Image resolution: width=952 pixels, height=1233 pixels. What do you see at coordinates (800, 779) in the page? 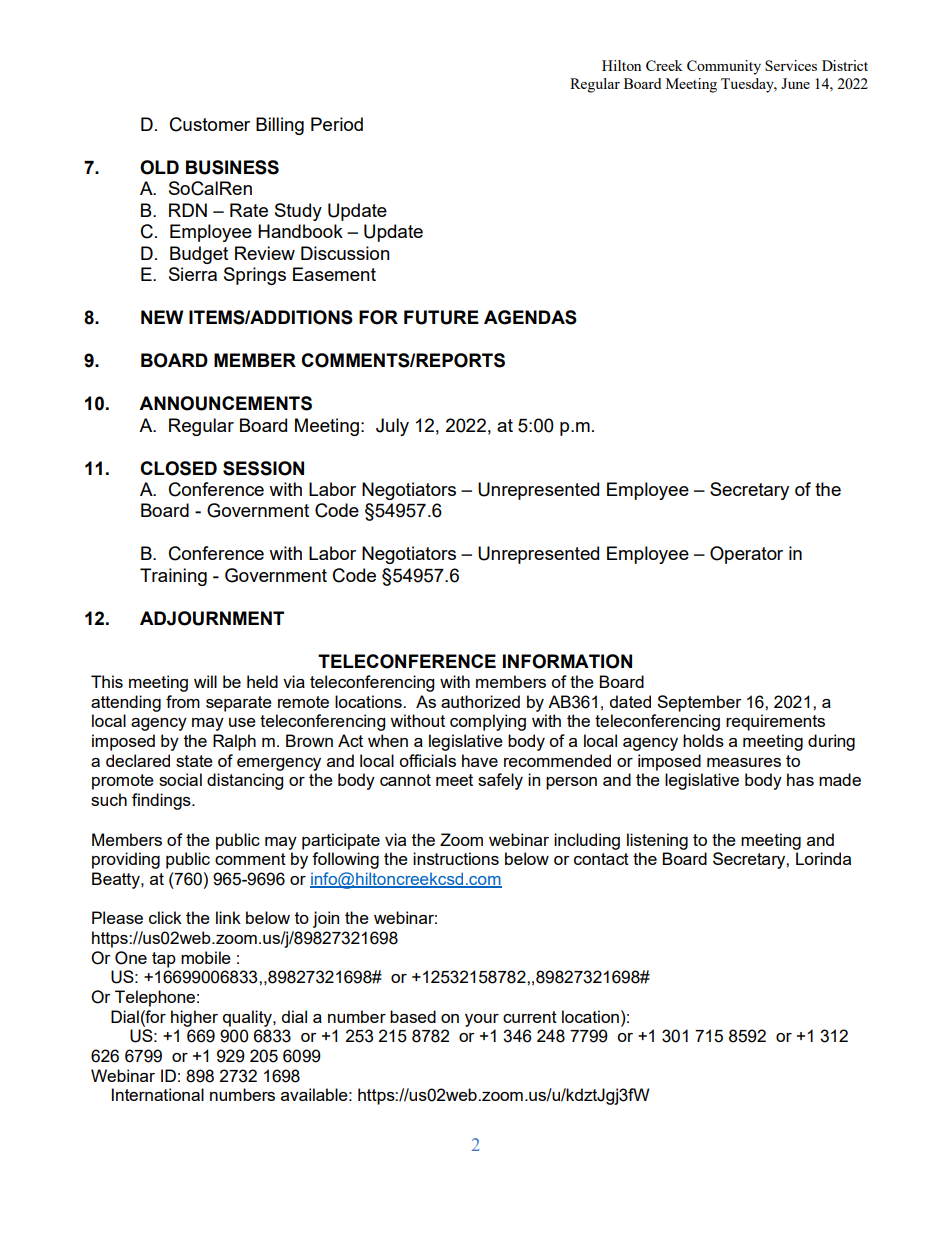
I see `has` at bounding box center [800, 779].
